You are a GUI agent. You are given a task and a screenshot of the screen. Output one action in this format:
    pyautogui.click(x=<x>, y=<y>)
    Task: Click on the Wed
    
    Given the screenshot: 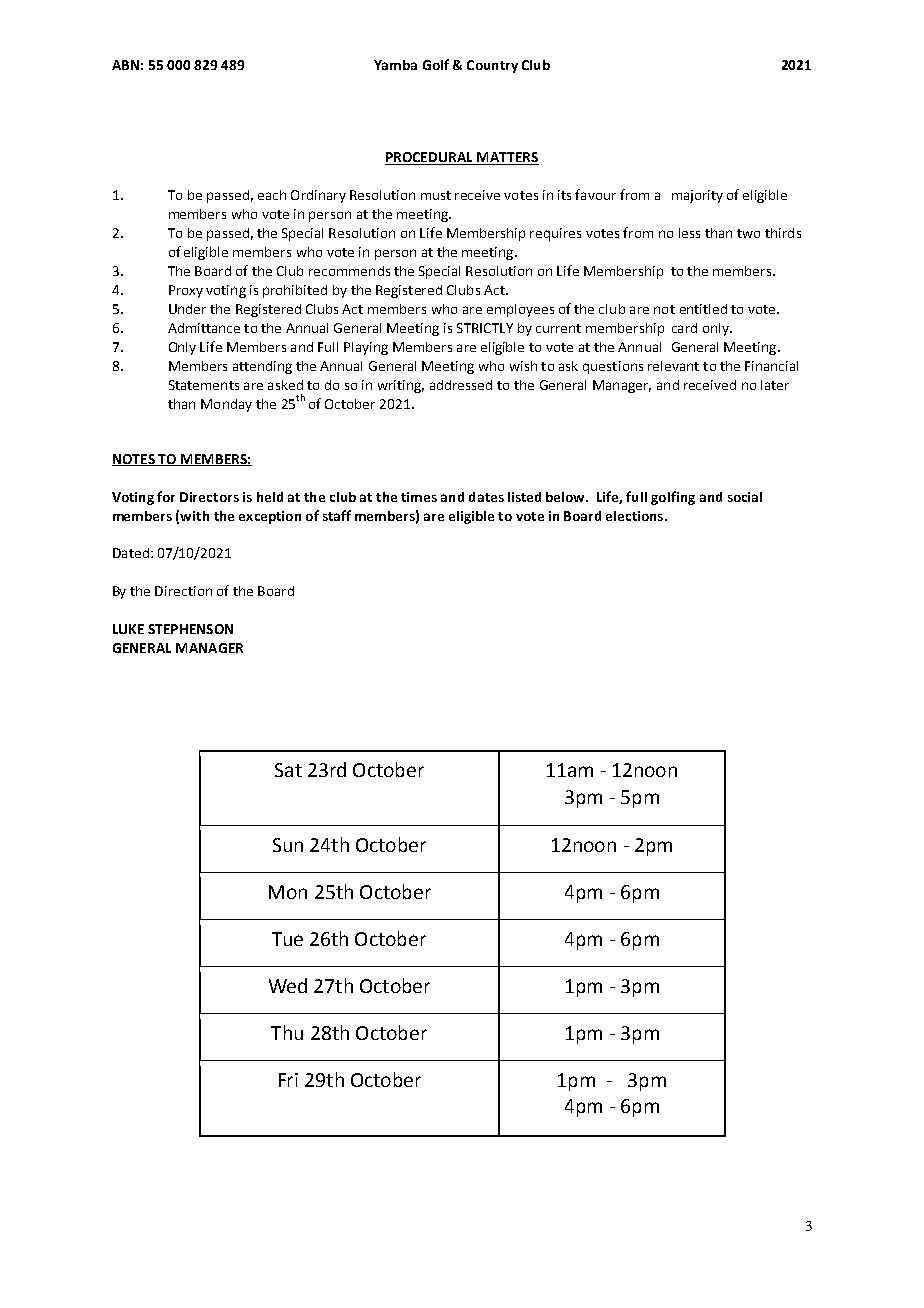 What is the action you would take?
    pyautogui.click(x=288, y=985)
